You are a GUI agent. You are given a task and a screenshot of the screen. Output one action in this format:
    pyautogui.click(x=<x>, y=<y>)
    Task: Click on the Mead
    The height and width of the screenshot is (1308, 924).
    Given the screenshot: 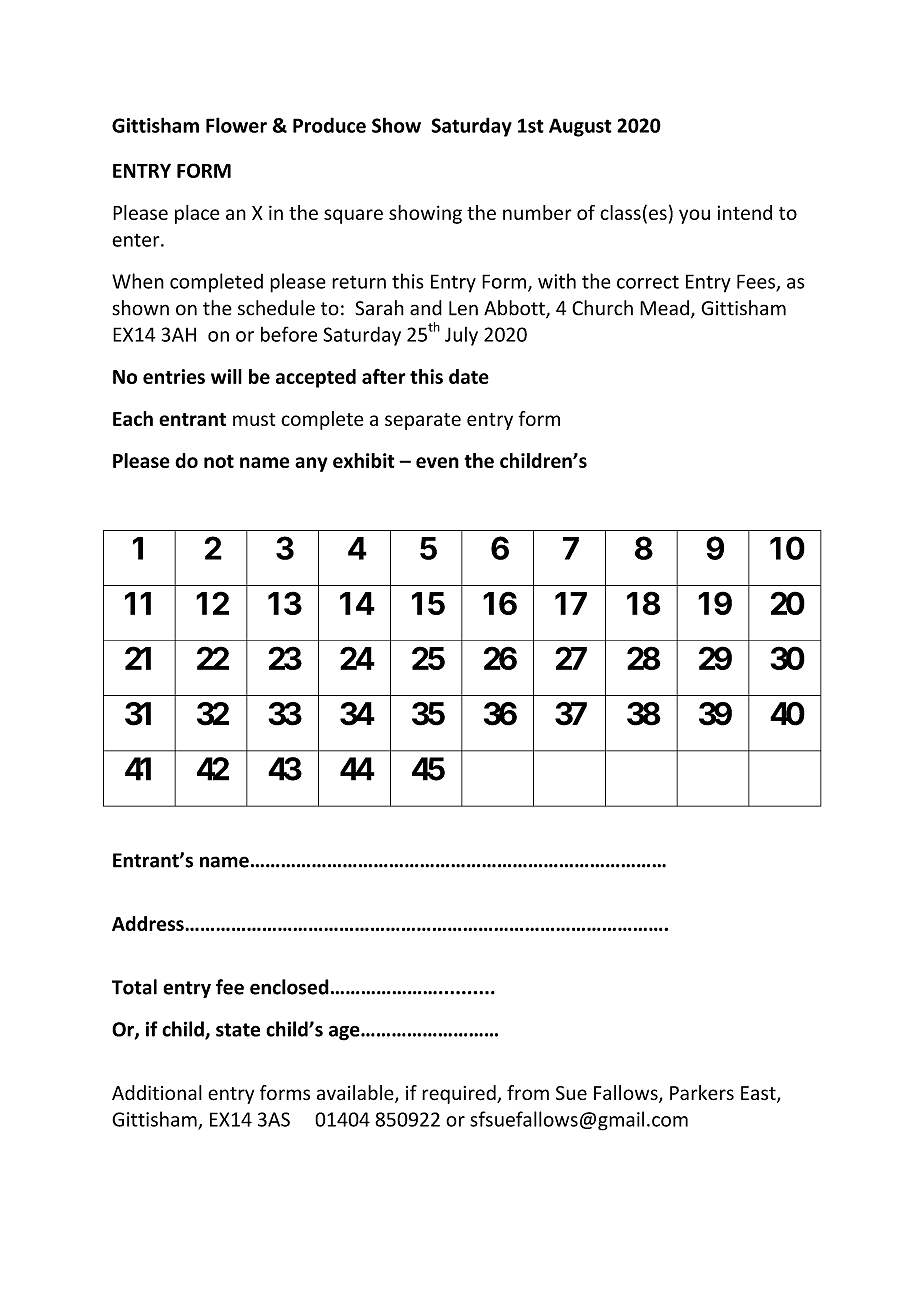 What is the action you would take?
    pyautogui.click(x=664, y=308)
